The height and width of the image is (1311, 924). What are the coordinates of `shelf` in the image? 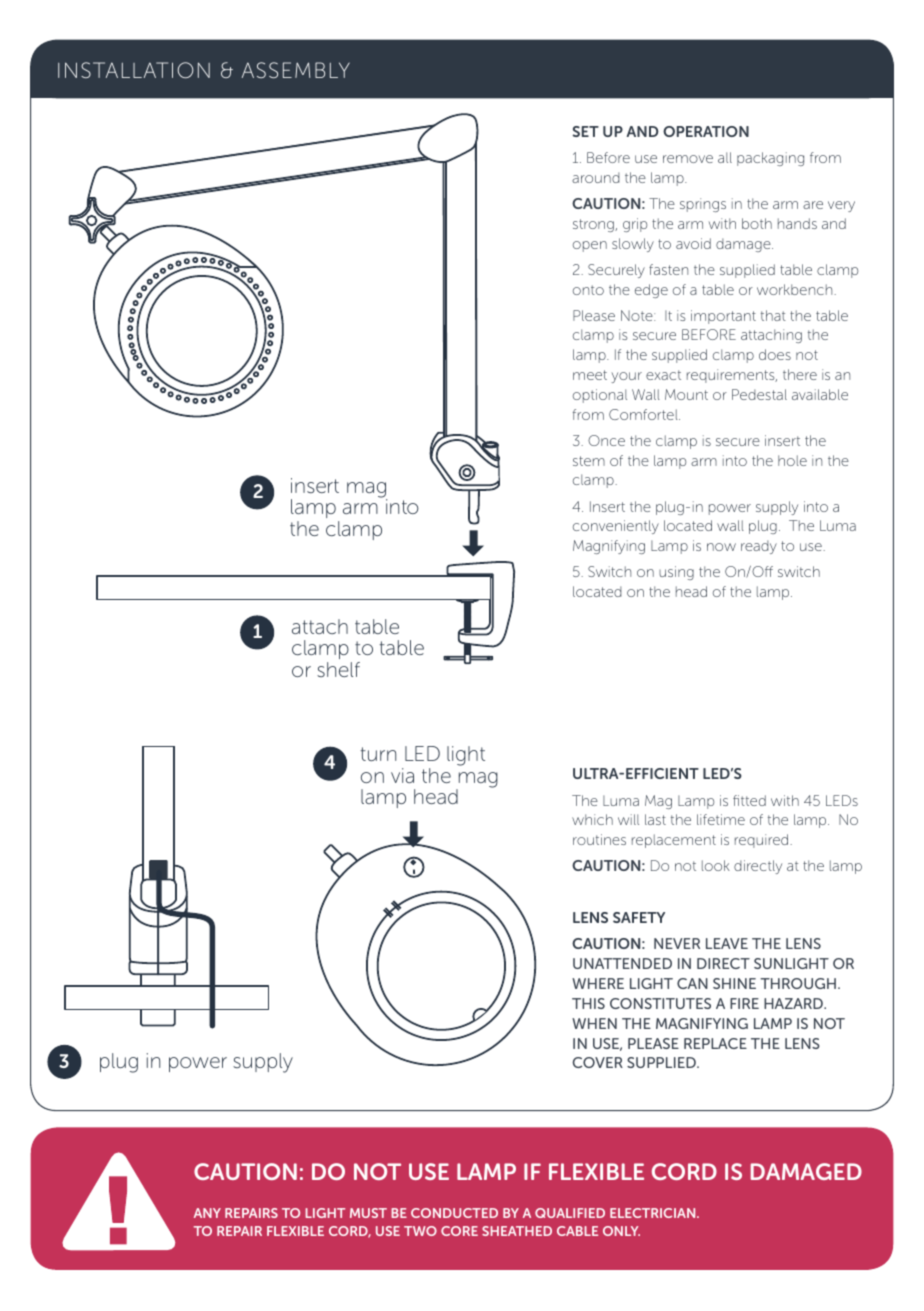 It's located at (338, 669).
